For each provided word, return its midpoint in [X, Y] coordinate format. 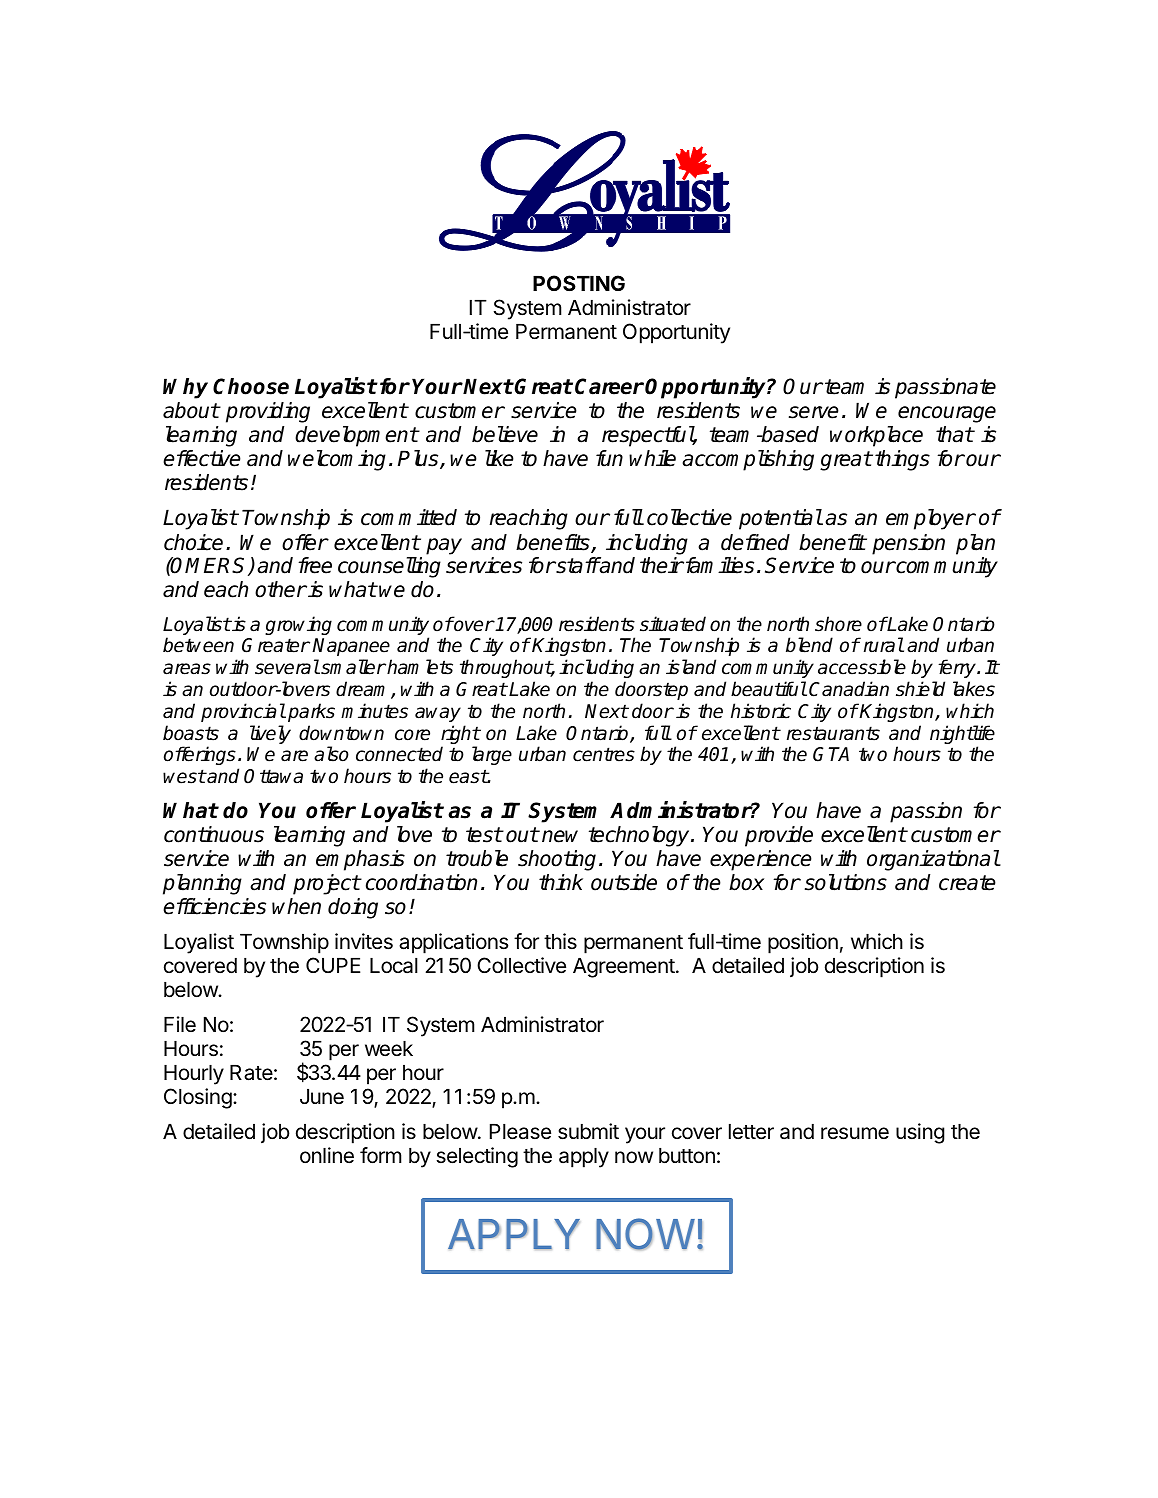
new [560, 836]
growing [298, 625]
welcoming [337, 460]
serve [814, 412]
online [327, 1155]
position [803, 943]
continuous [214, 834]
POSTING [579, 283]
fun [609, 458]
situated [673, 624]
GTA [831, 754]
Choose [251, 386]
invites [364, 941]
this [560, 941]
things [902, 460]
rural [884, 645]
